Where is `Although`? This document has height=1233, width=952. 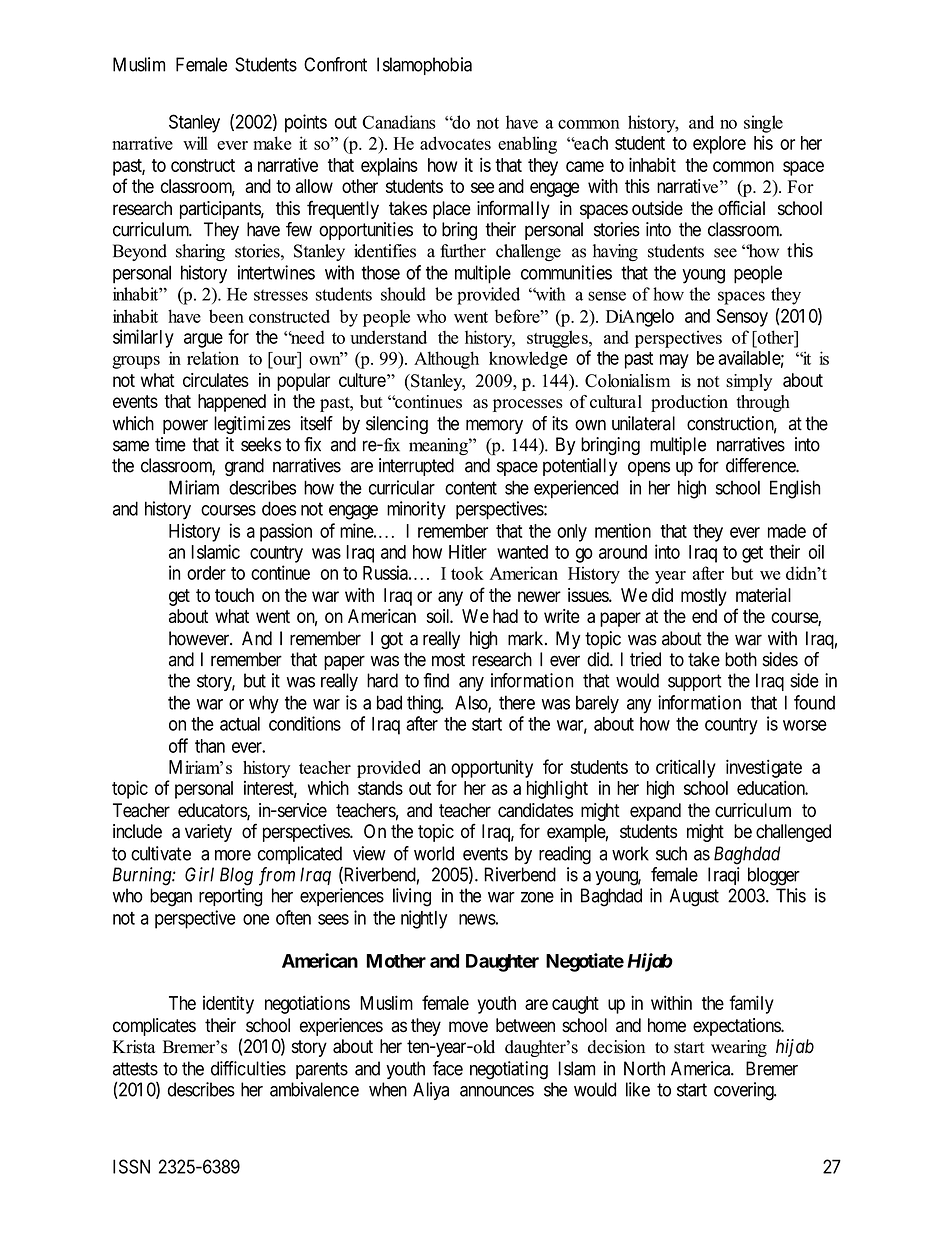 Although is located at coordinates (446, 360).
